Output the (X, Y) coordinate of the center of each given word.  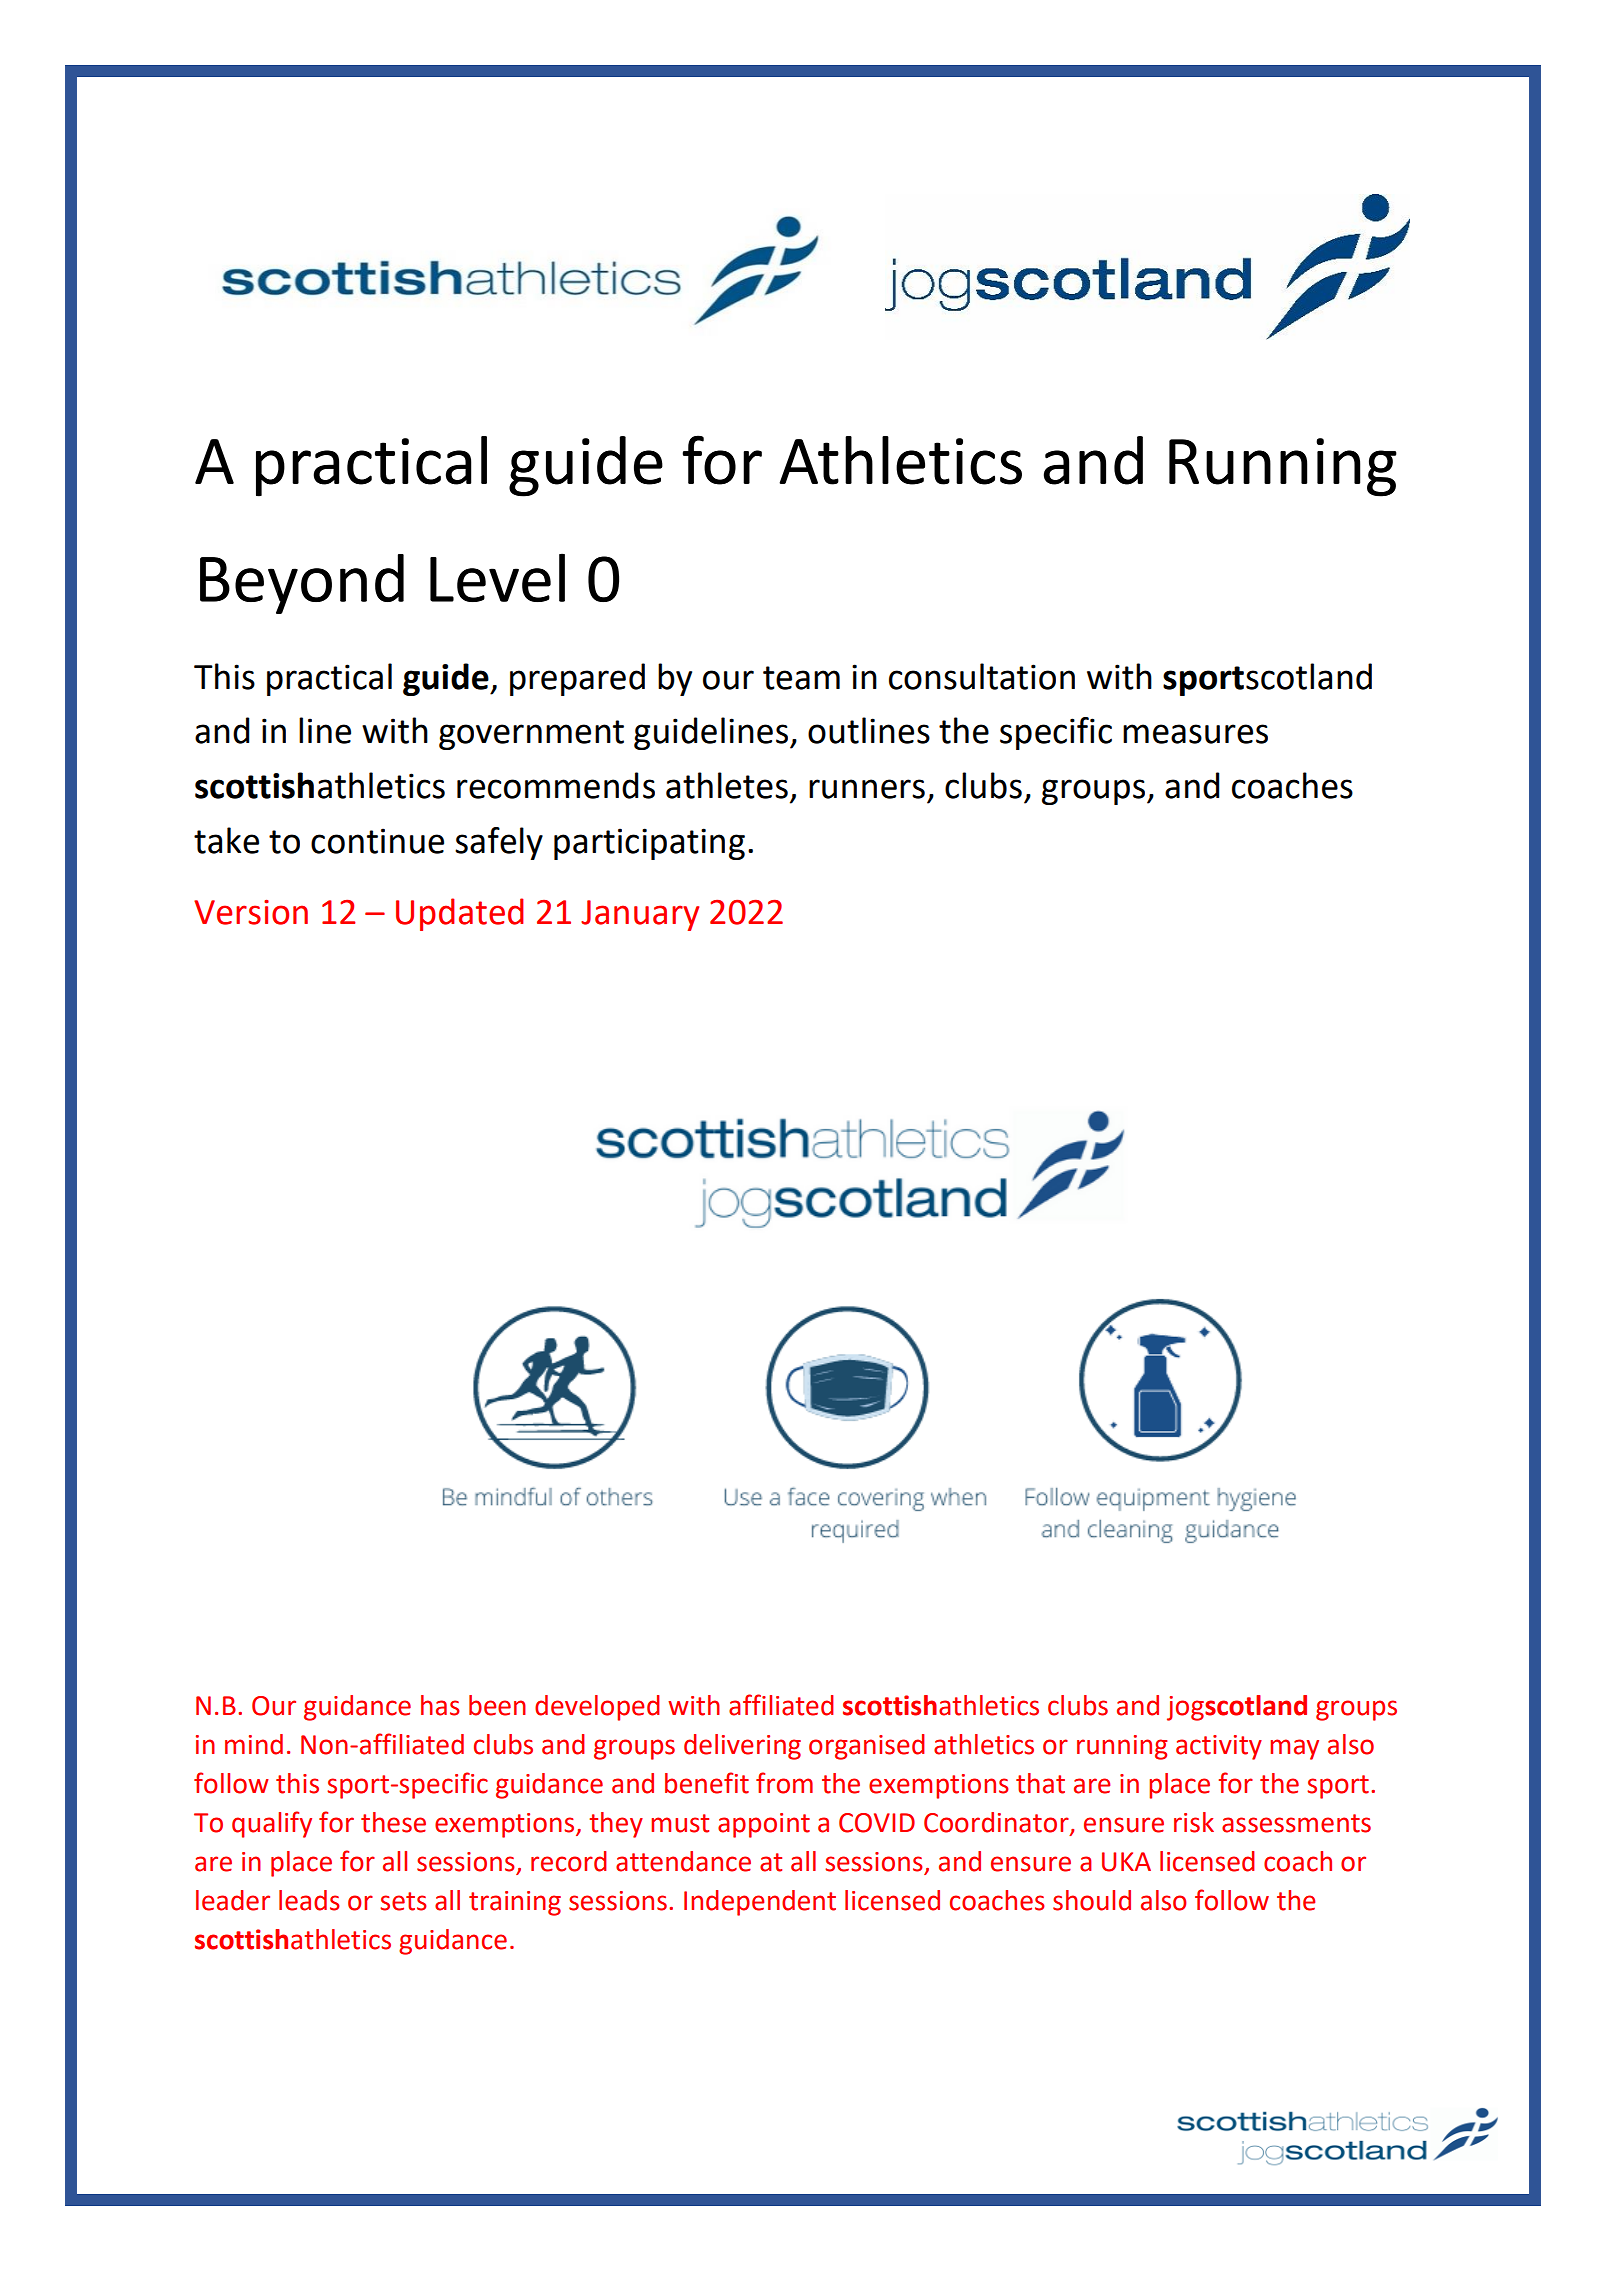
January (640, 915)
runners (867, 789)
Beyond (302, 584)
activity (1219, 1747)
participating (649, 844)
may (1294, 1749)
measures (1195, 734)
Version (251, 912)
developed (597, 1708)
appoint (764, 1825)
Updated (460, 914)
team (801, 678)
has (440, 1705)
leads (309, 1900)
